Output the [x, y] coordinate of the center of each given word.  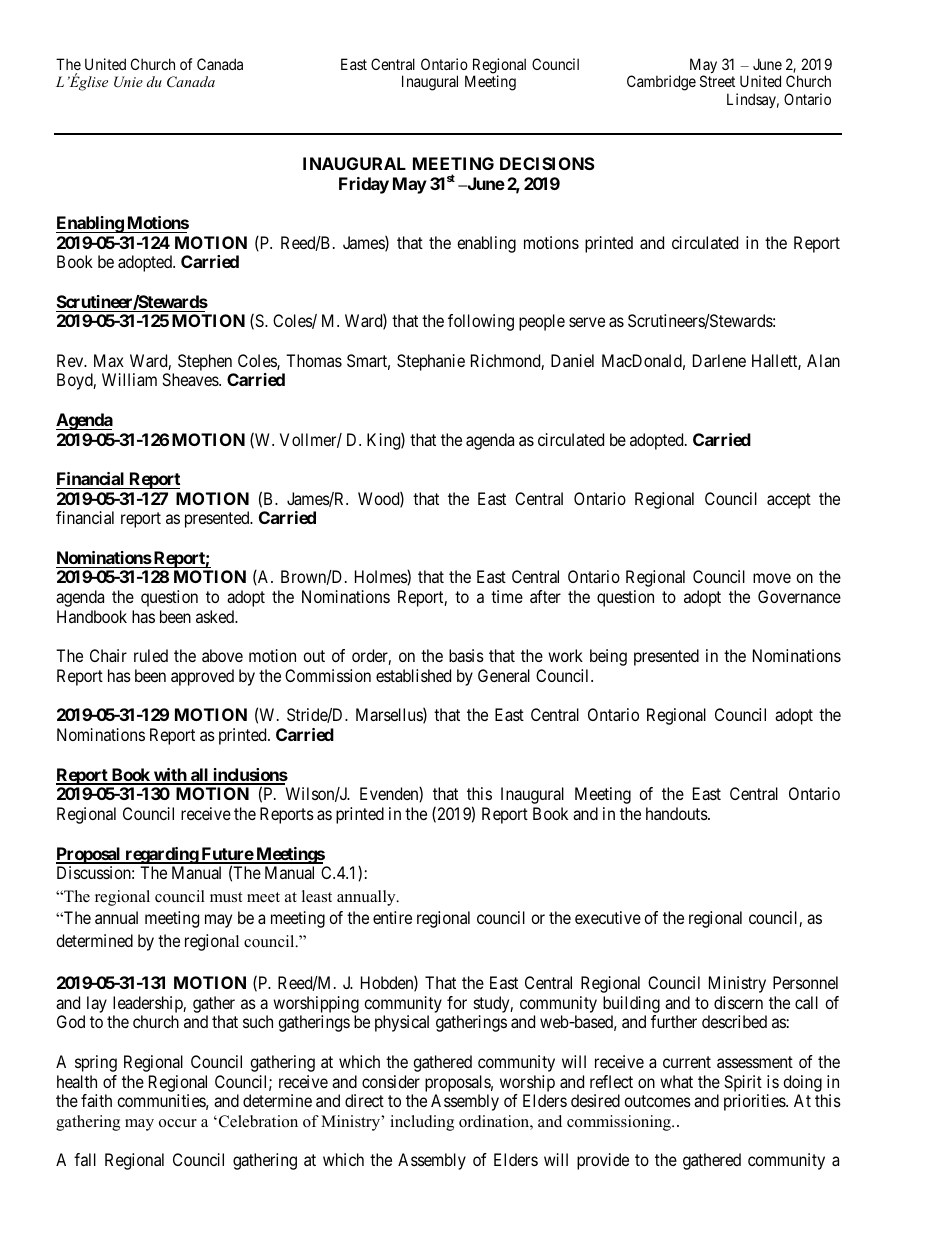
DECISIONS [547, 163]
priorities [755, 1102]
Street [717, 81]
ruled [151, 655]
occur [178, 1123]
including [422, 1123]
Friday [364, 185]
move [772, 578]
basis [466, 655]
